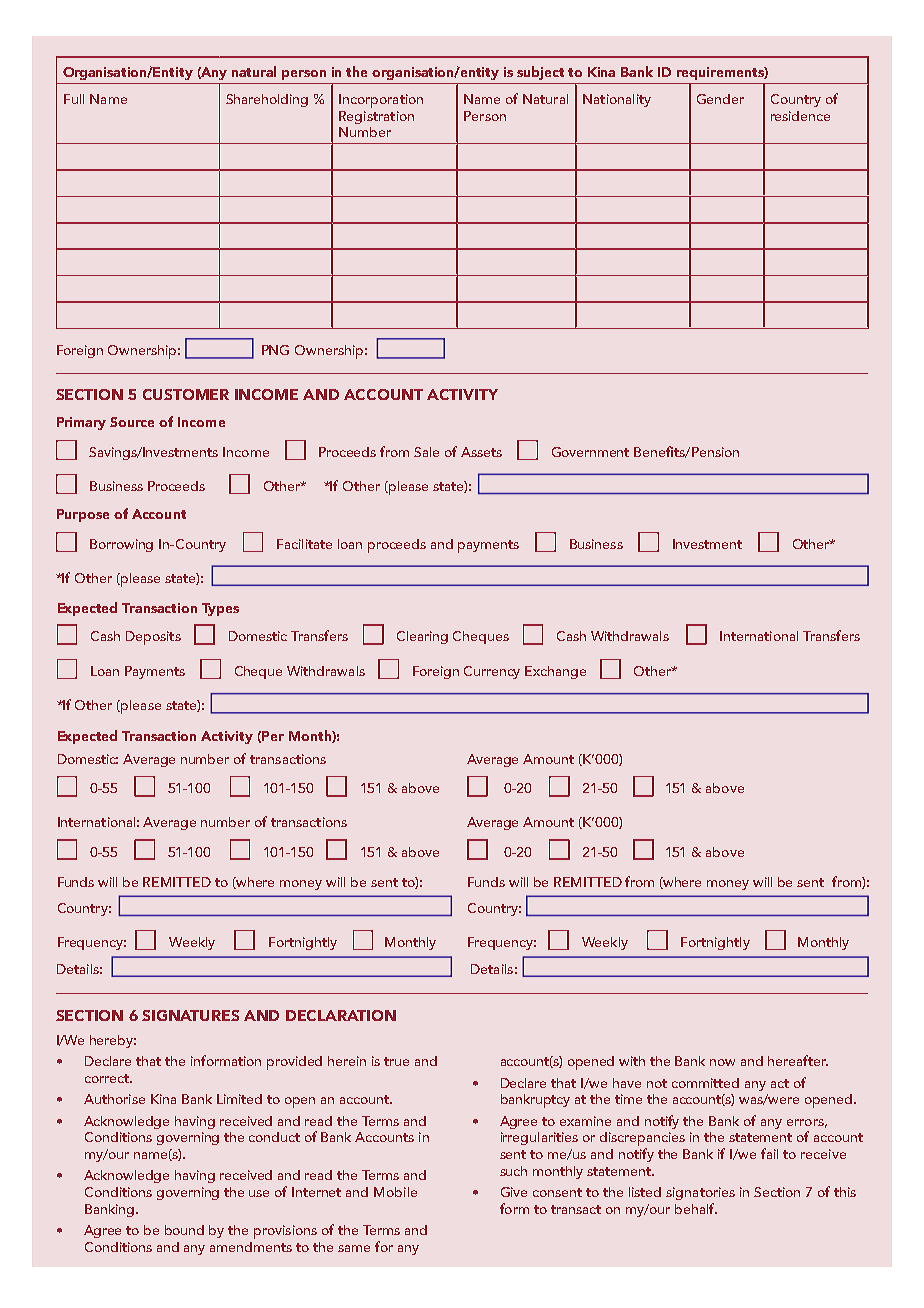  Describe the element at coordinates (132, 422) in the image. I see `Source` at that location.
